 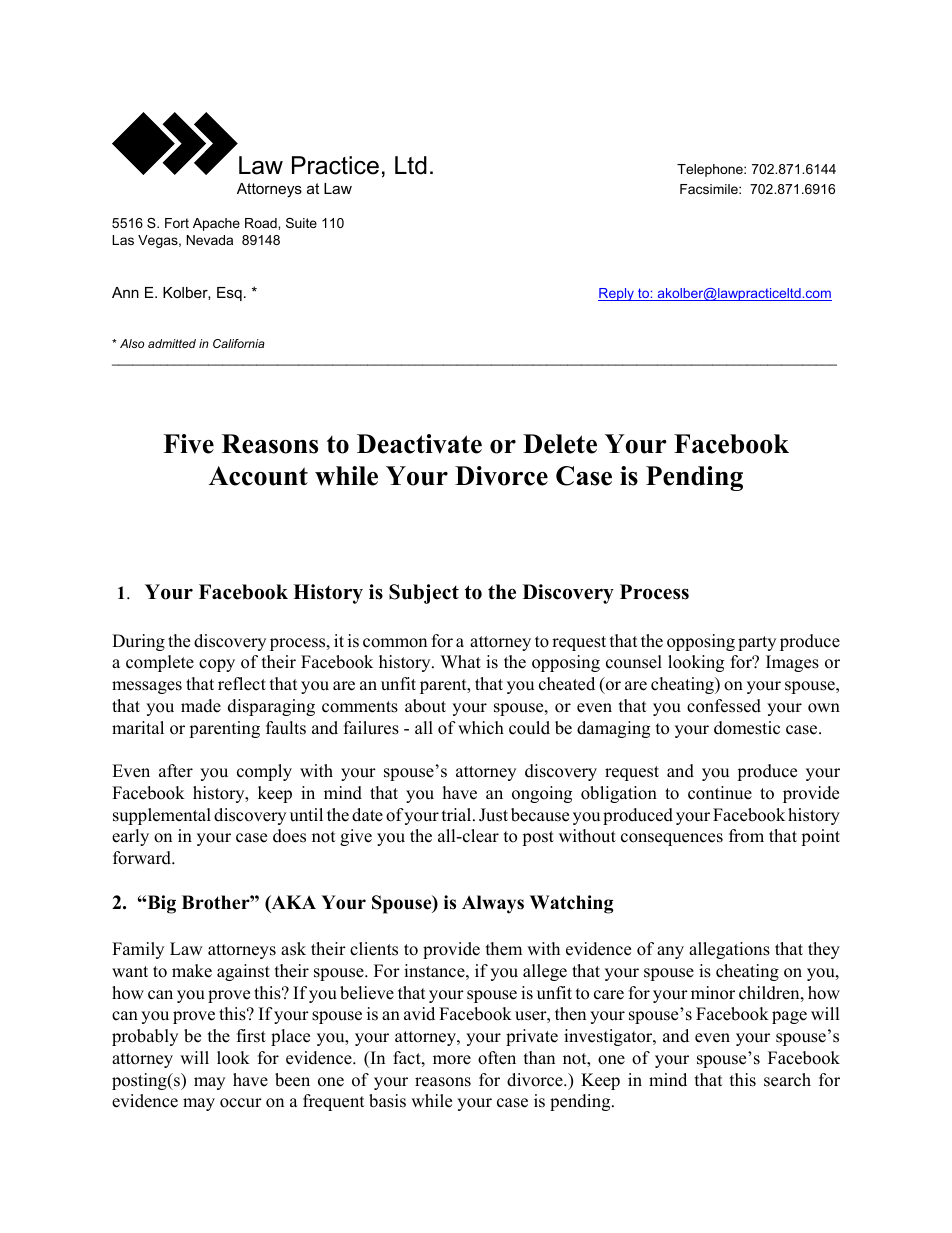 What do you see at coordinates (461, 661) in the page?
I see `What` at bounding box center [461, 661].
